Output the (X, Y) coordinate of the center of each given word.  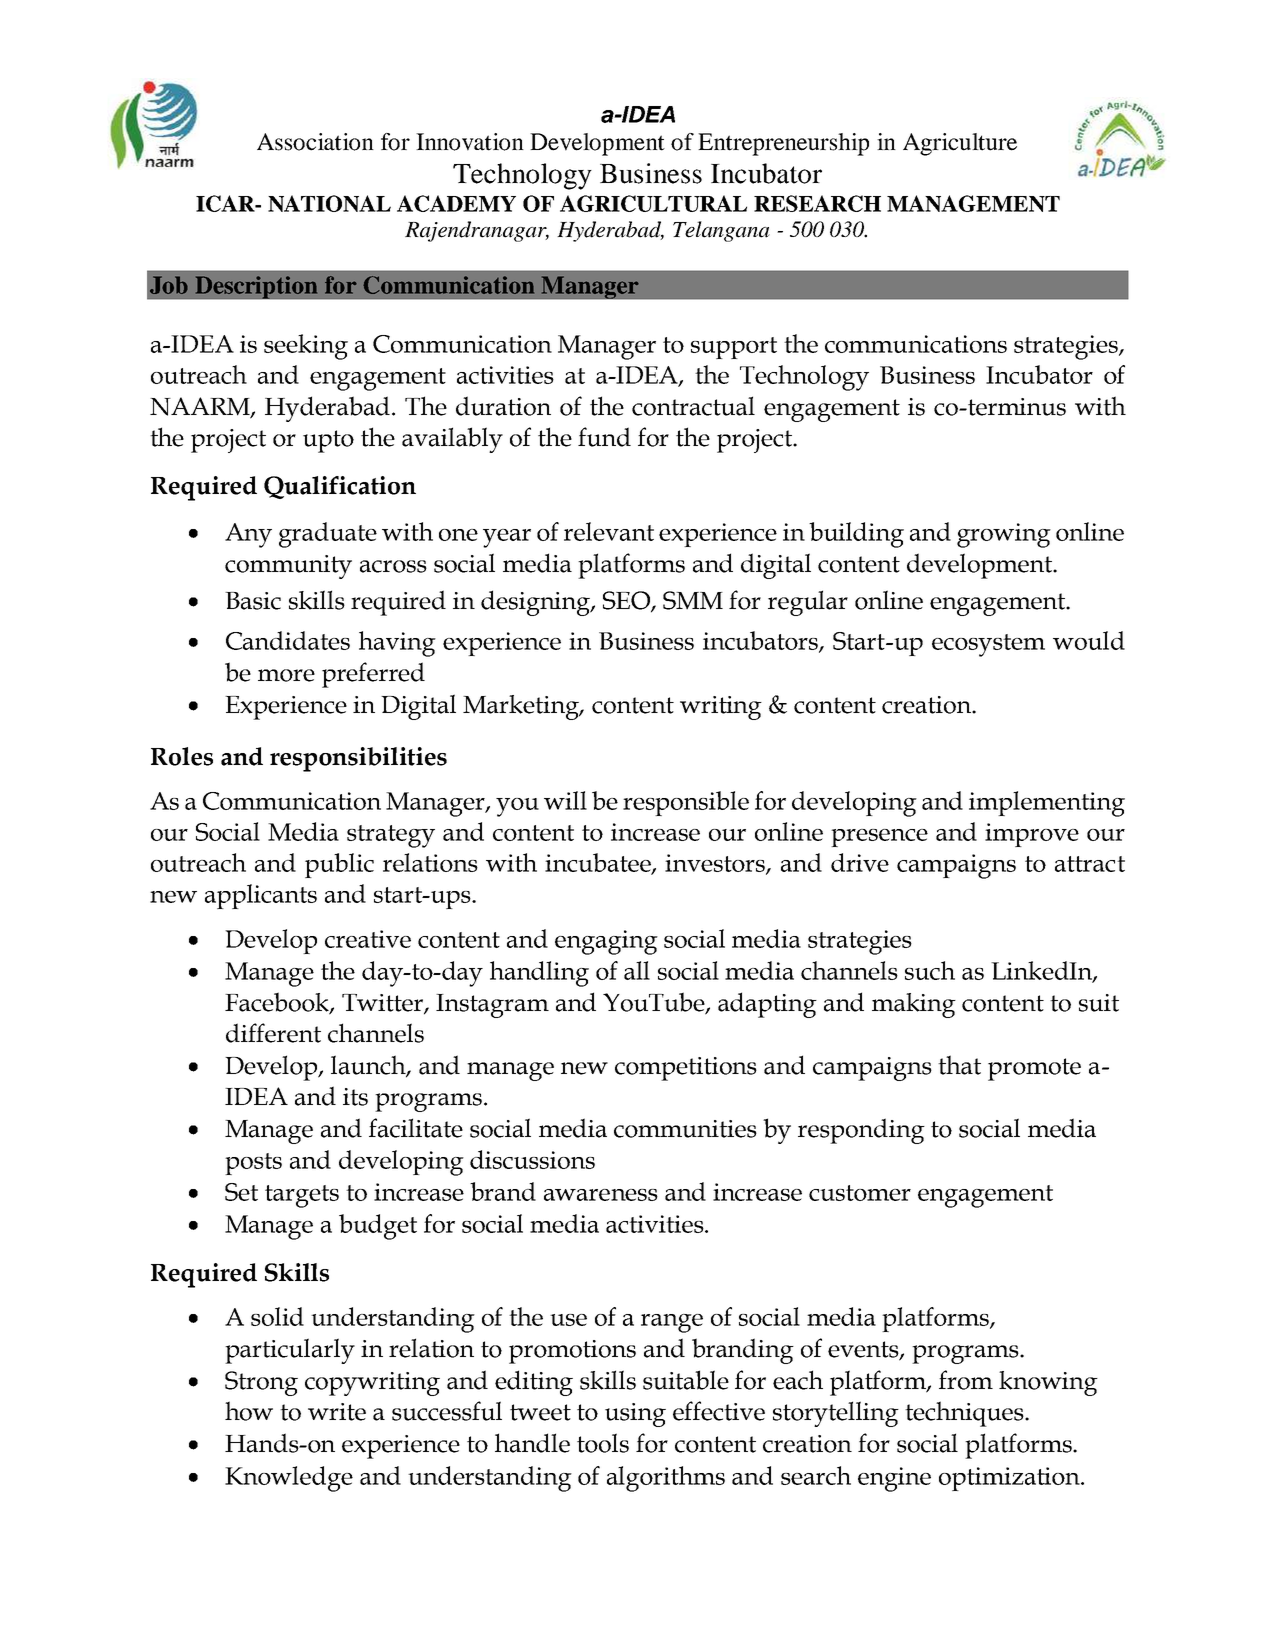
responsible (686, 803)
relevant (609, 531)
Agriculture (960, 144)
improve (1032, 835)
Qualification (340, 487)
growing (1004, 535)
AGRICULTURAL (653, 203)
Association (315, 142)
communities (685, 1129)
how (249, 1411)
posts (253, 1164)
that (959, 1065)
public (339, 865)
